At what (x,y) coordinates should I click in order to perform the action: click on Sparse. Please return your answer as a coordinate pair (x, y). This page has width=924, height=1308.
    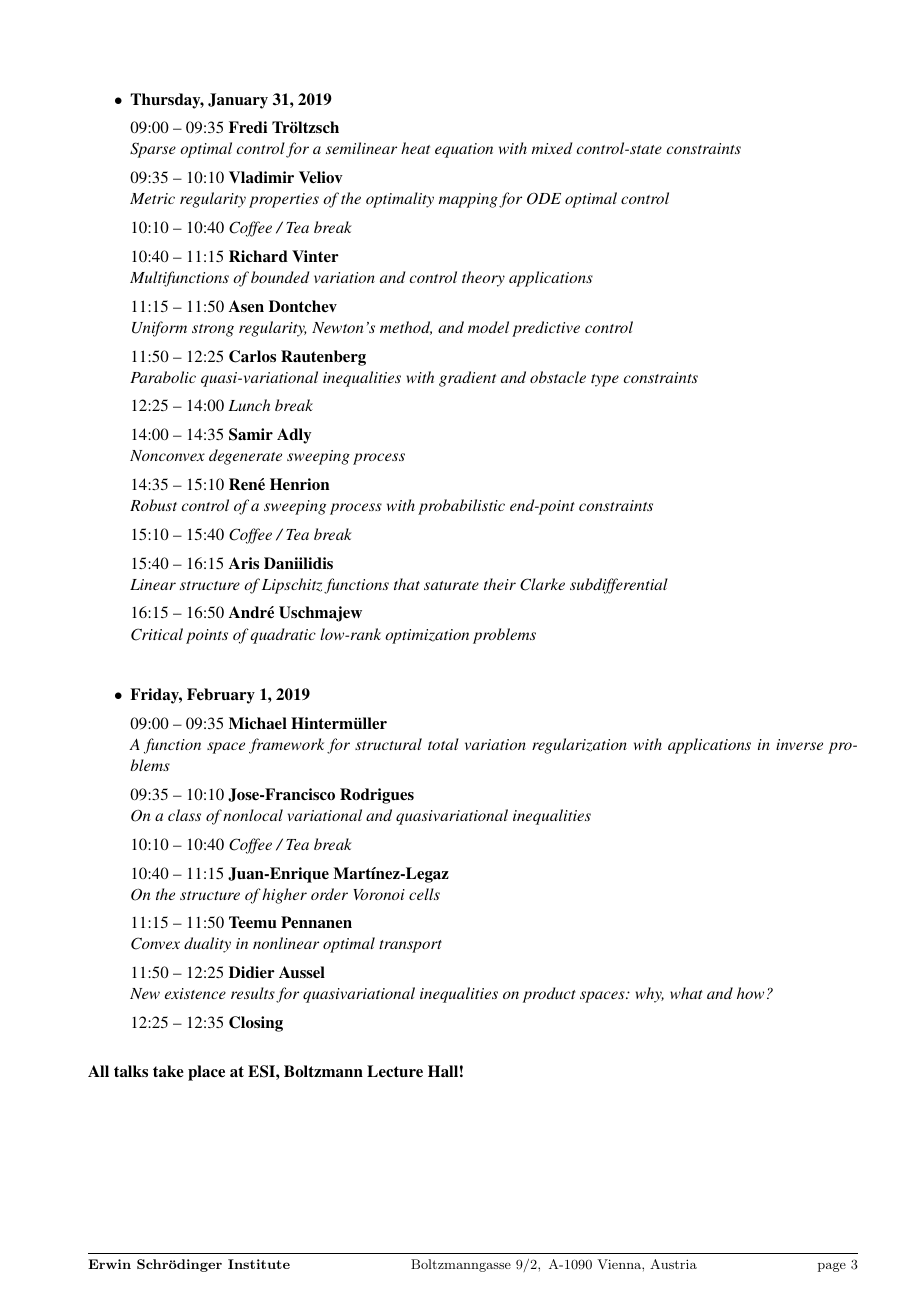
    Looking at the image, I should click on (153, 150).
